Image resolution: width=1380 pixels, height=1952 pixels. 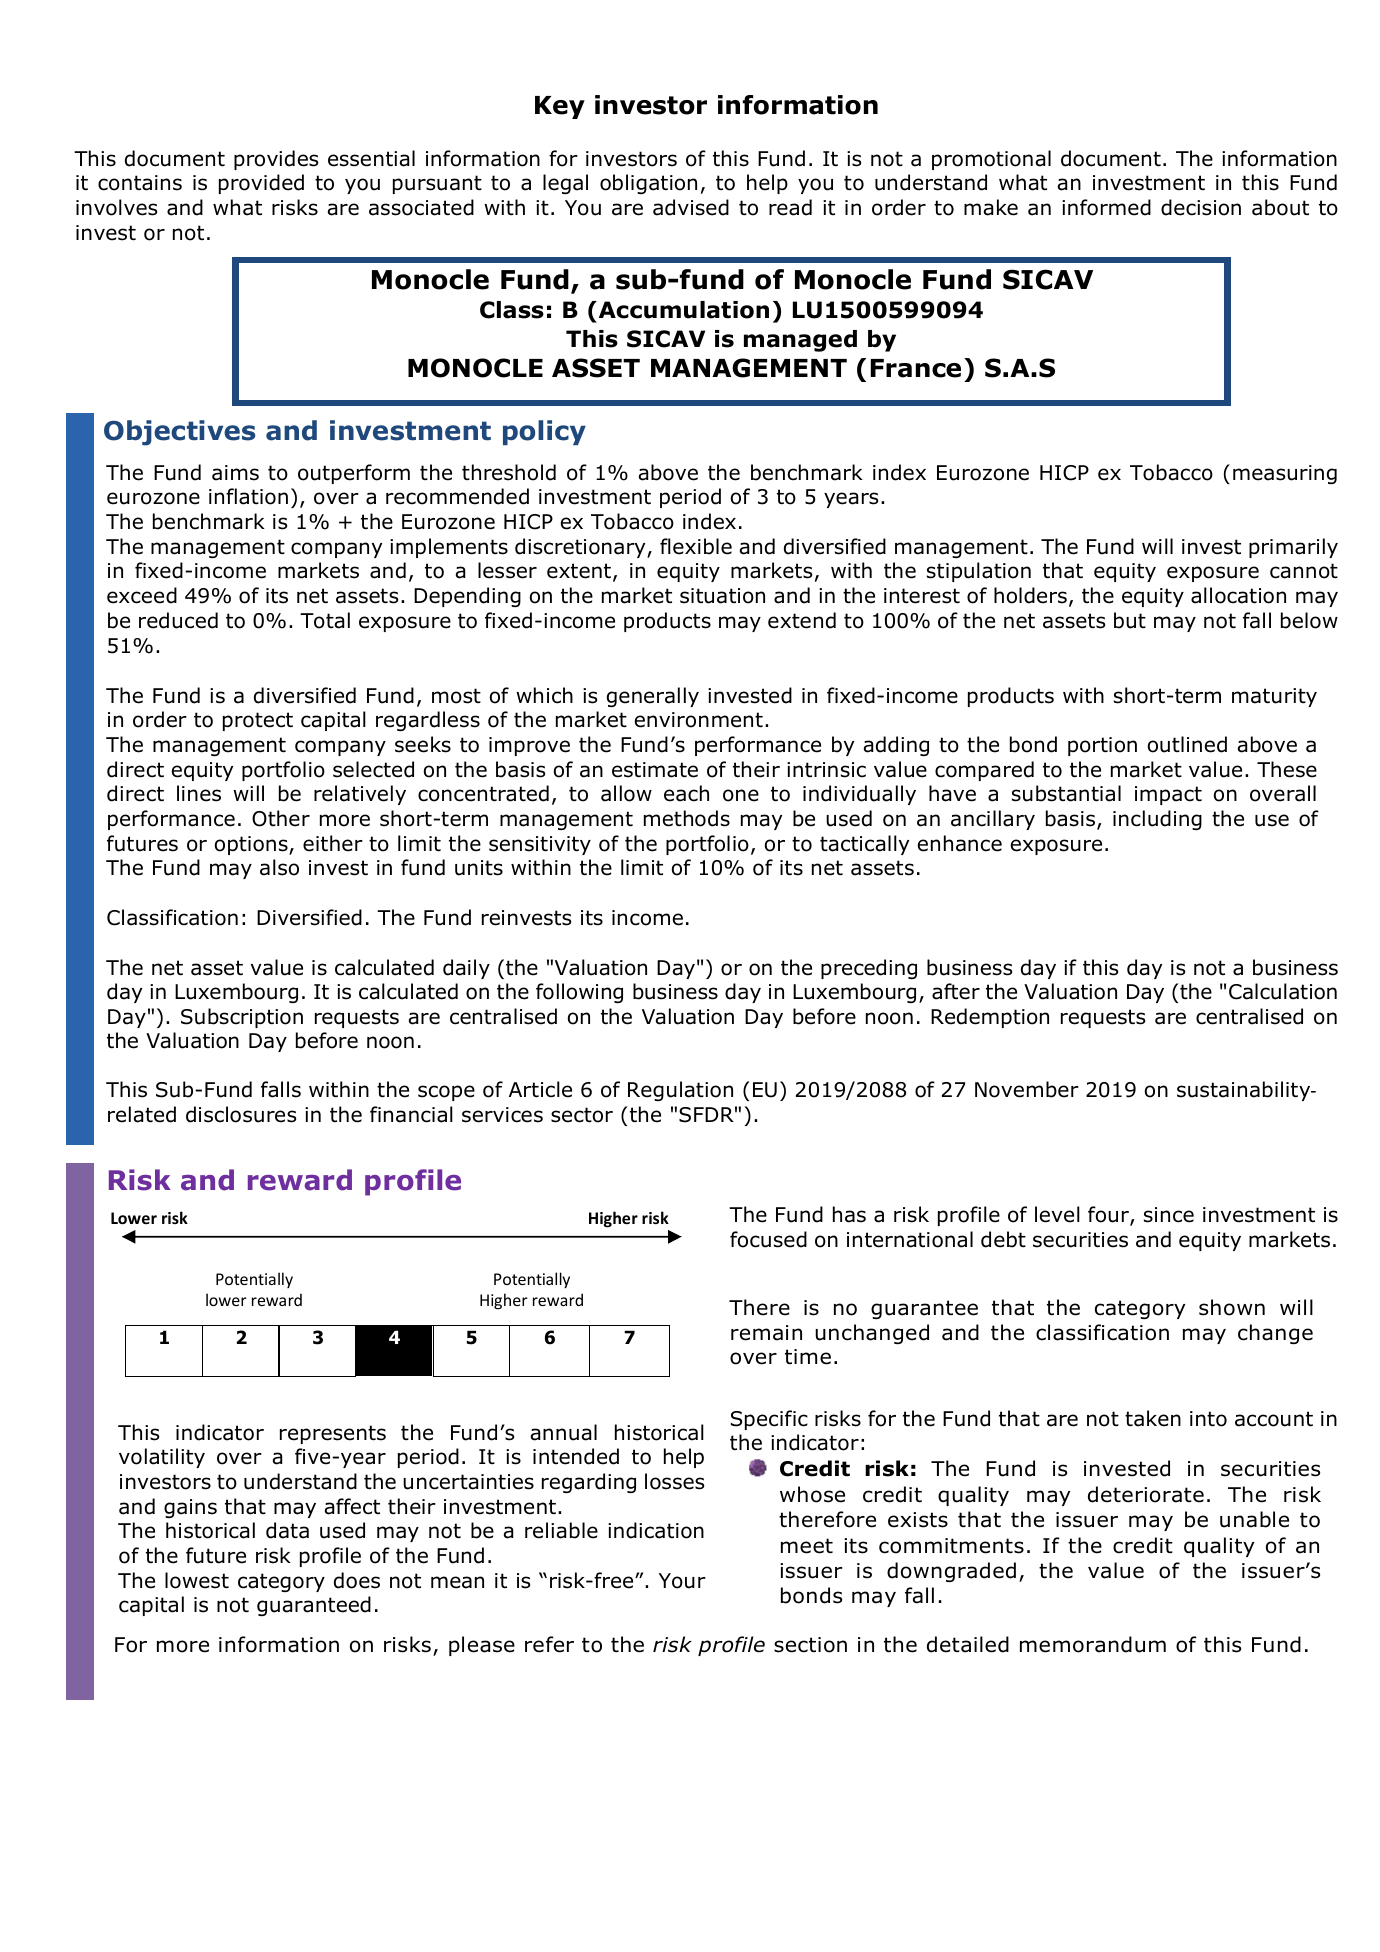 What do you see at coordinates (1157, 820) in the image?
I see `including` at bounding box center [1157, 820].
